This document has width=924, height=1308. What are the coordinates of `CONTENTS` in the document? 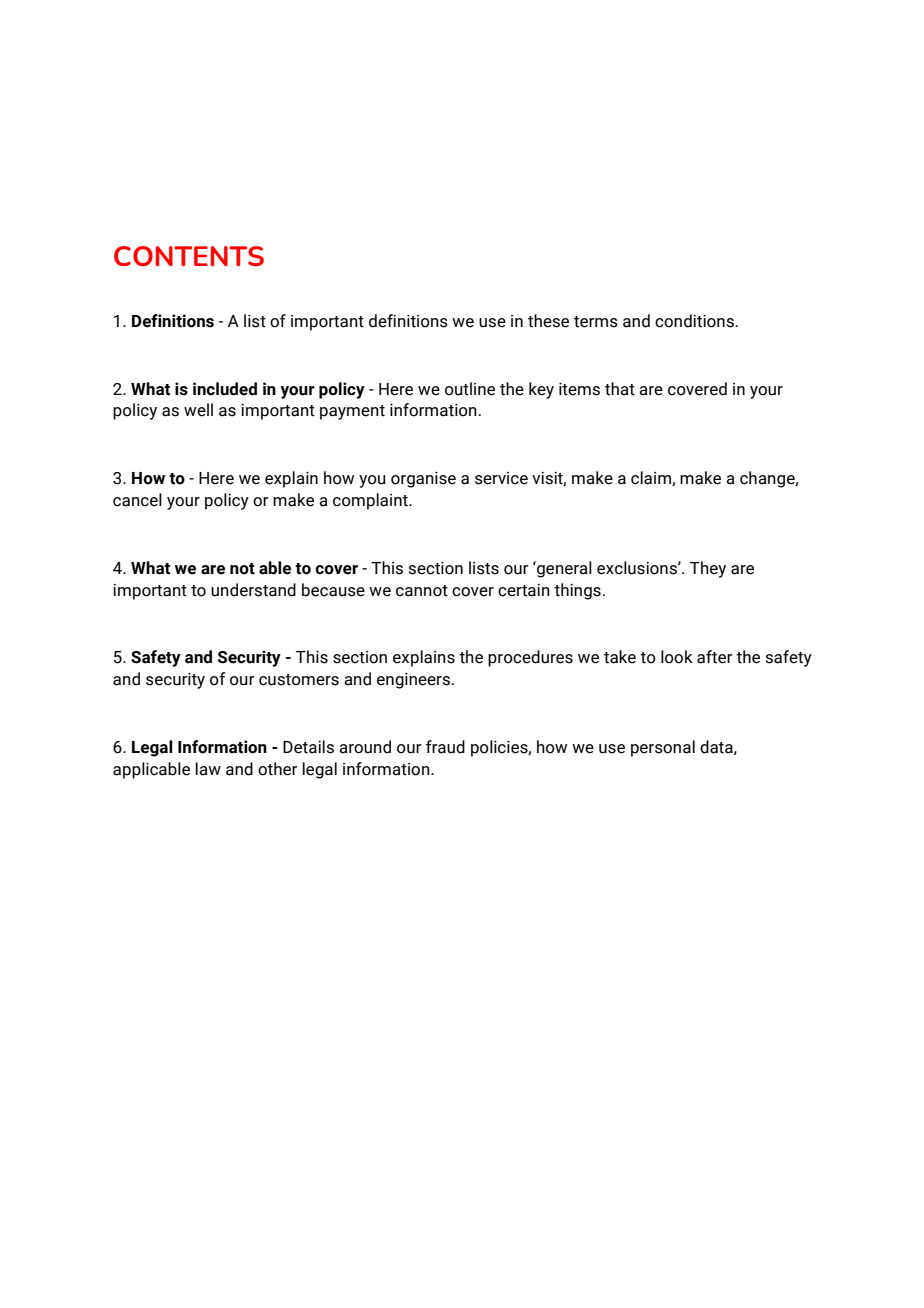 It's located at (189, 256).
